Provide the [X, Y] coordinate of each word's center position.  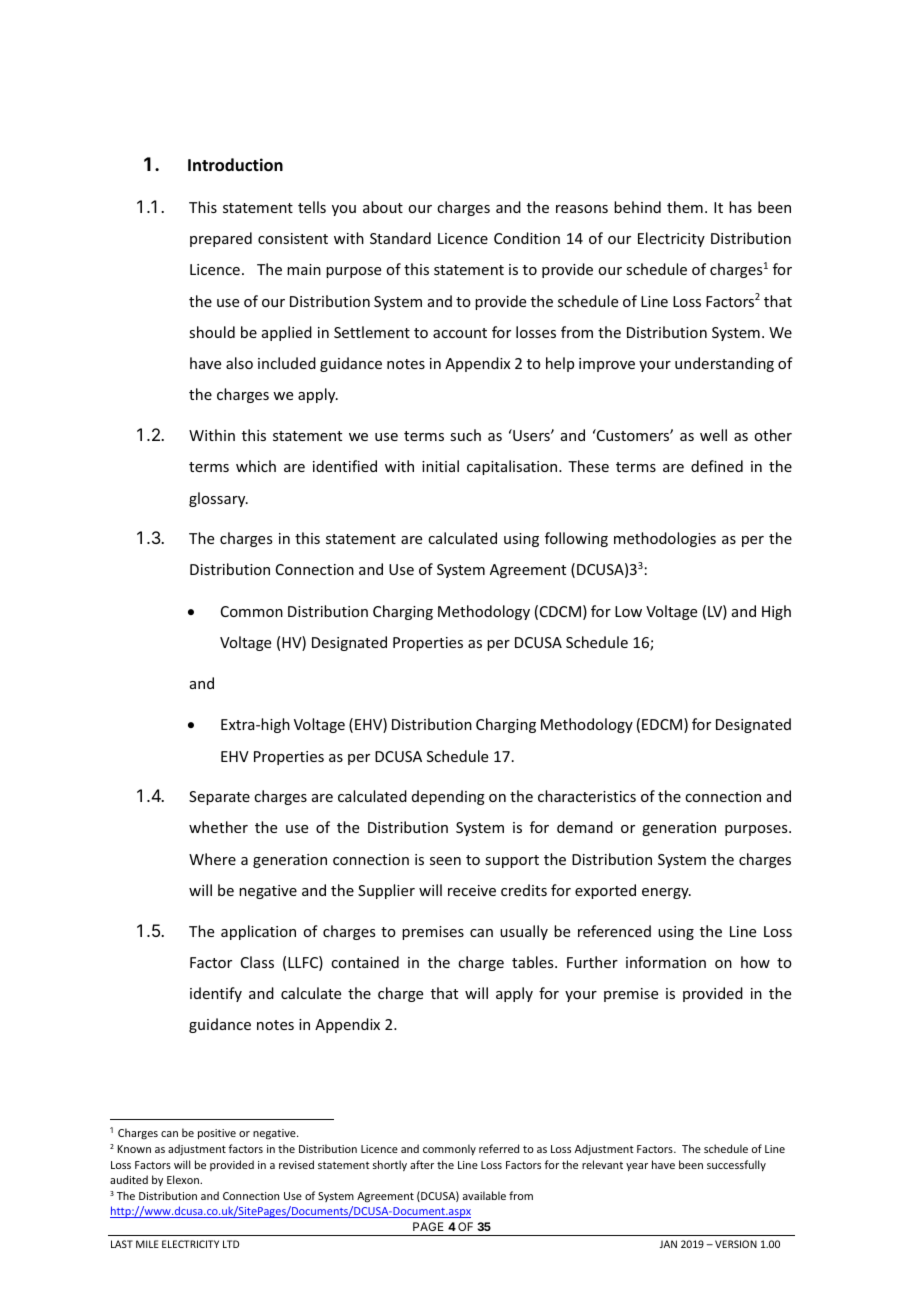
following [576, 539]
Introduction [235, 165]
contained [365, 962]
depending [448, 797]
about [383, 207]
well [713, 435]
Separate [219, 798]
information [666, 962]
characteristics [587, 796]
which [256, 466]
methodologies [665, 539]
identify [216, 994]
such [465, 435]
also [239, 363]
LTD [231, 1244]
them [685, 207]
